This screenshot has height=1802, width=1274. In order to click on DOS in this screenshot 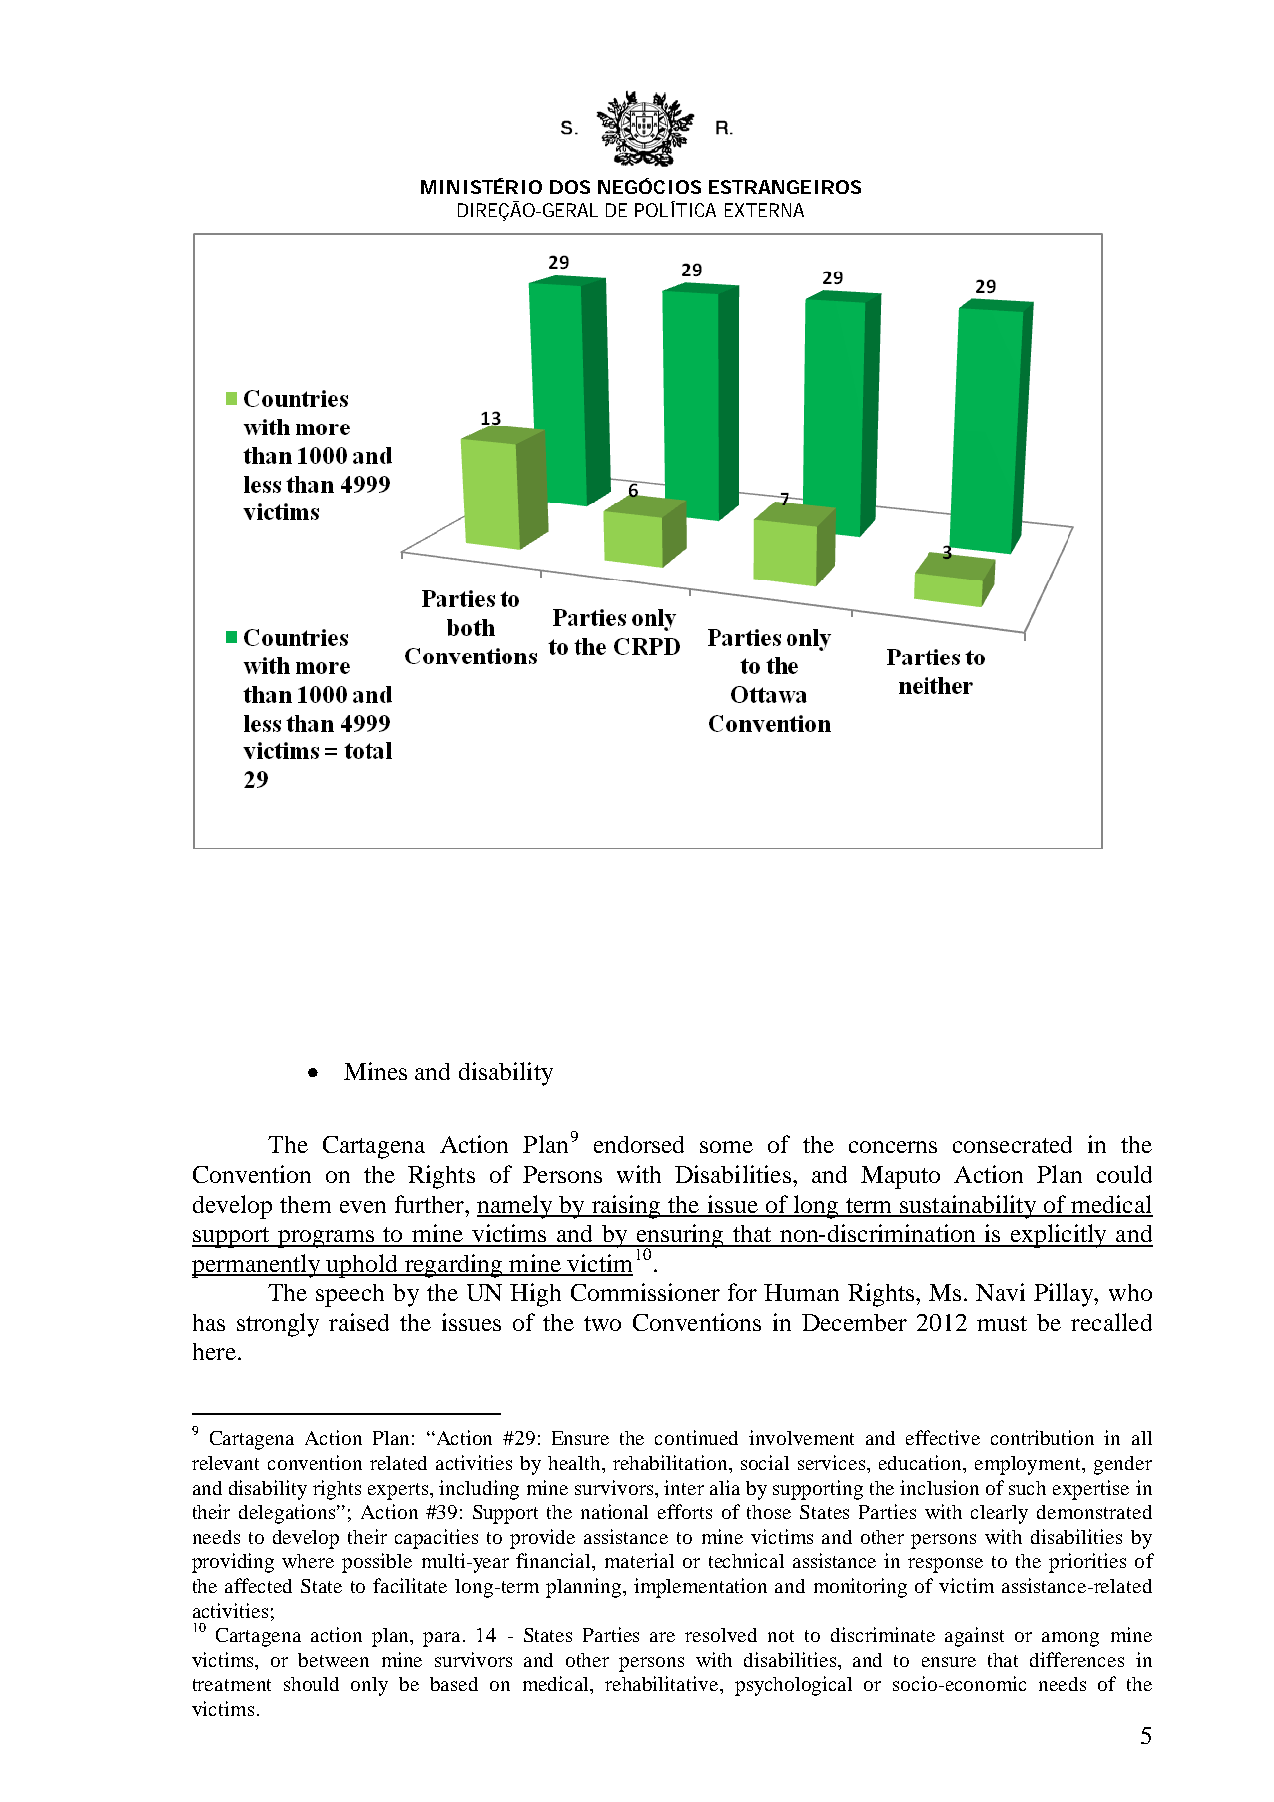, I will do `click(570, 187)`.
